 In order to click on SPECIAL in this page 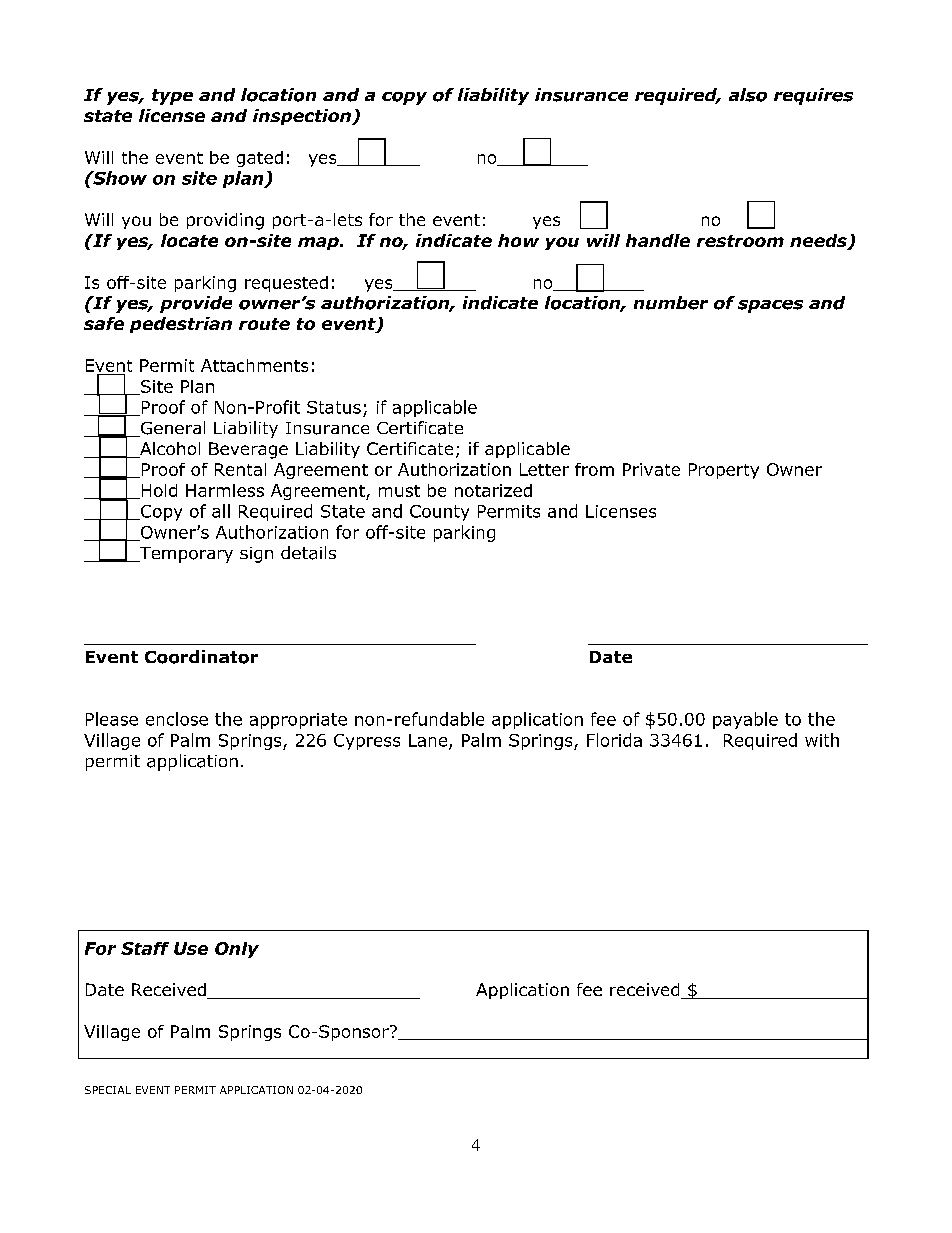, I will do `click(108, 1090)`.
